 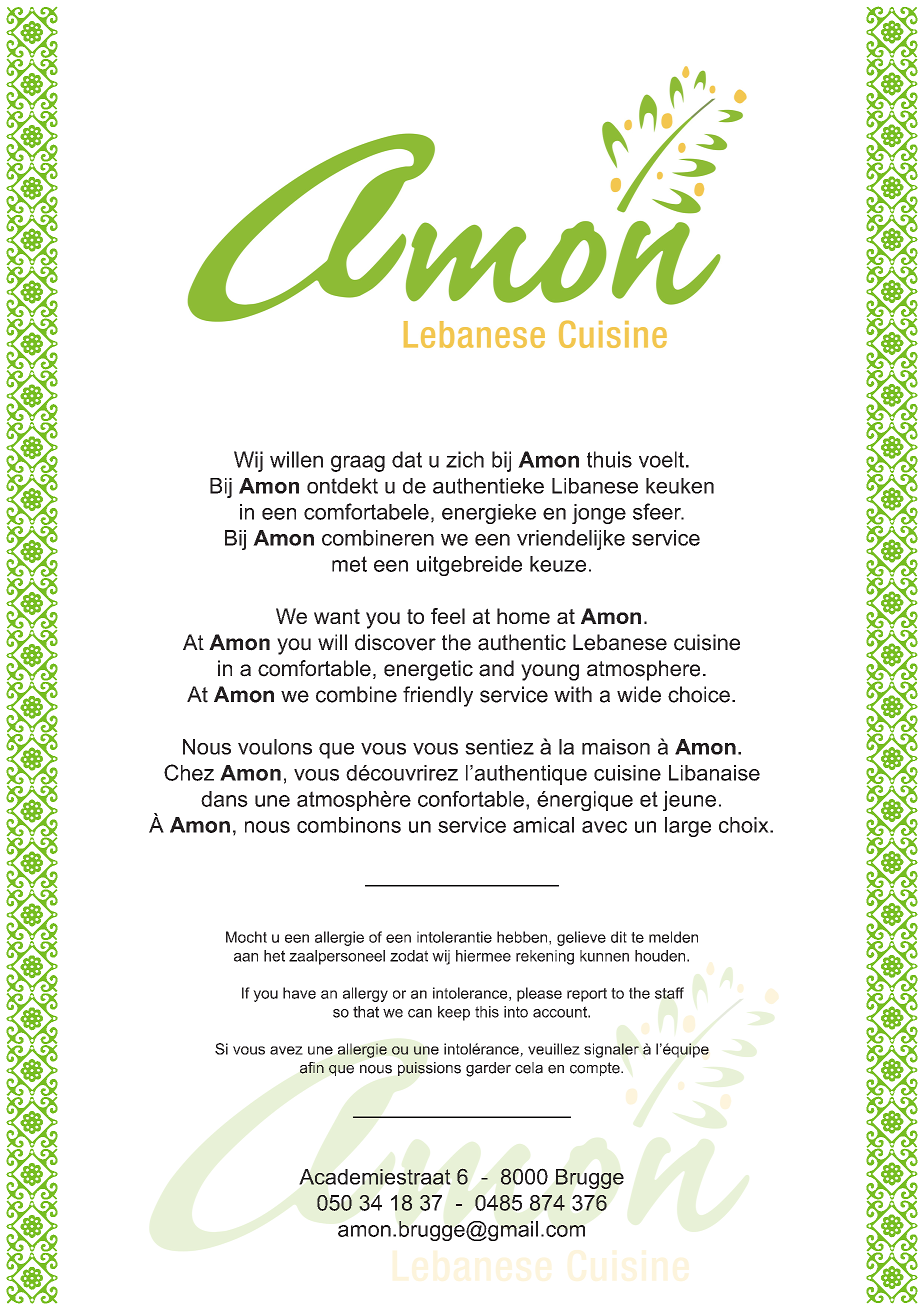 What do you see at coordinates (299, 993) in the screenshot?
I see `have` at bounding box center [299, 993].
